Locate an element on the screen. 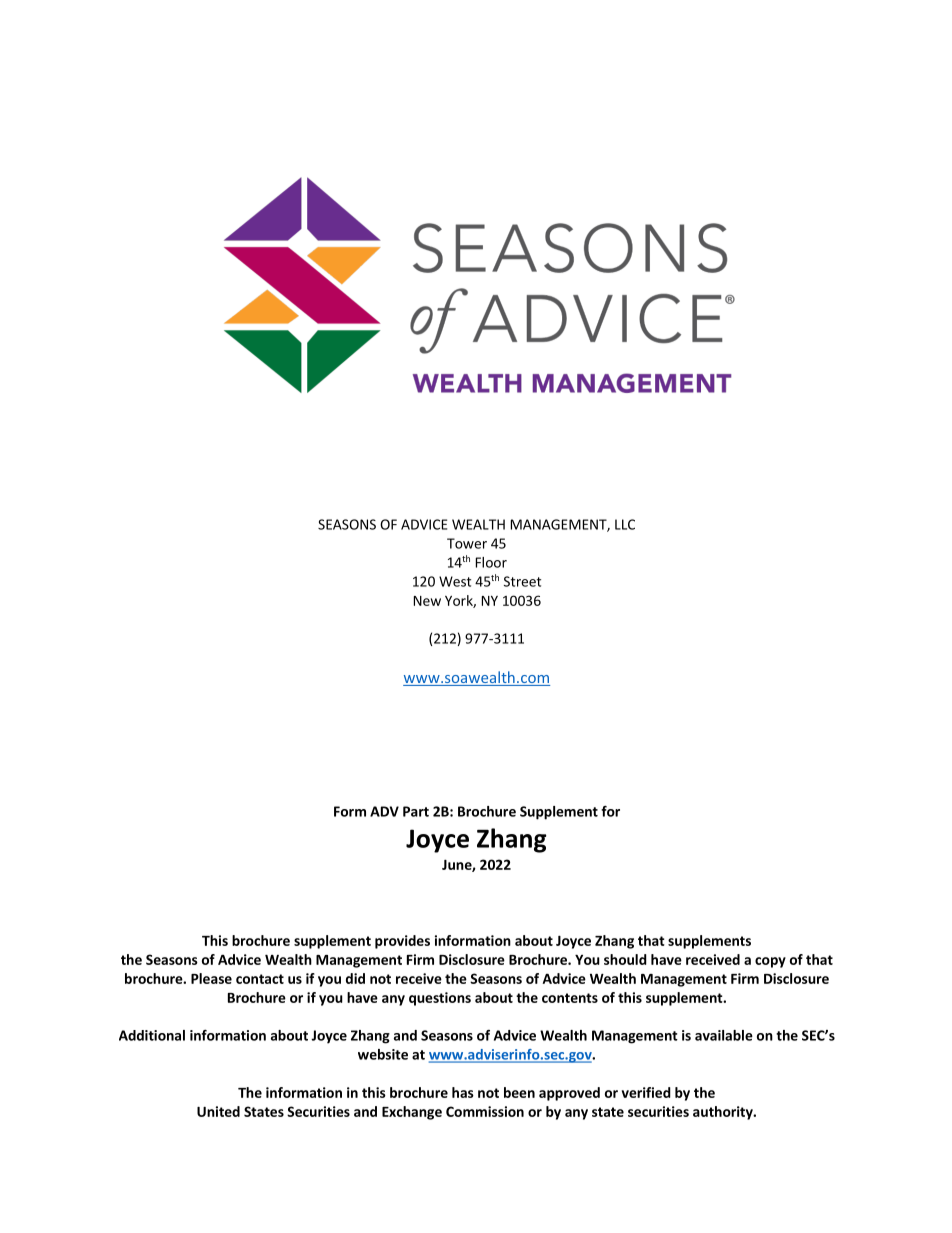 The height and width of the screenshot is (1233, 952). Street is located at coordinates (522, 581).
